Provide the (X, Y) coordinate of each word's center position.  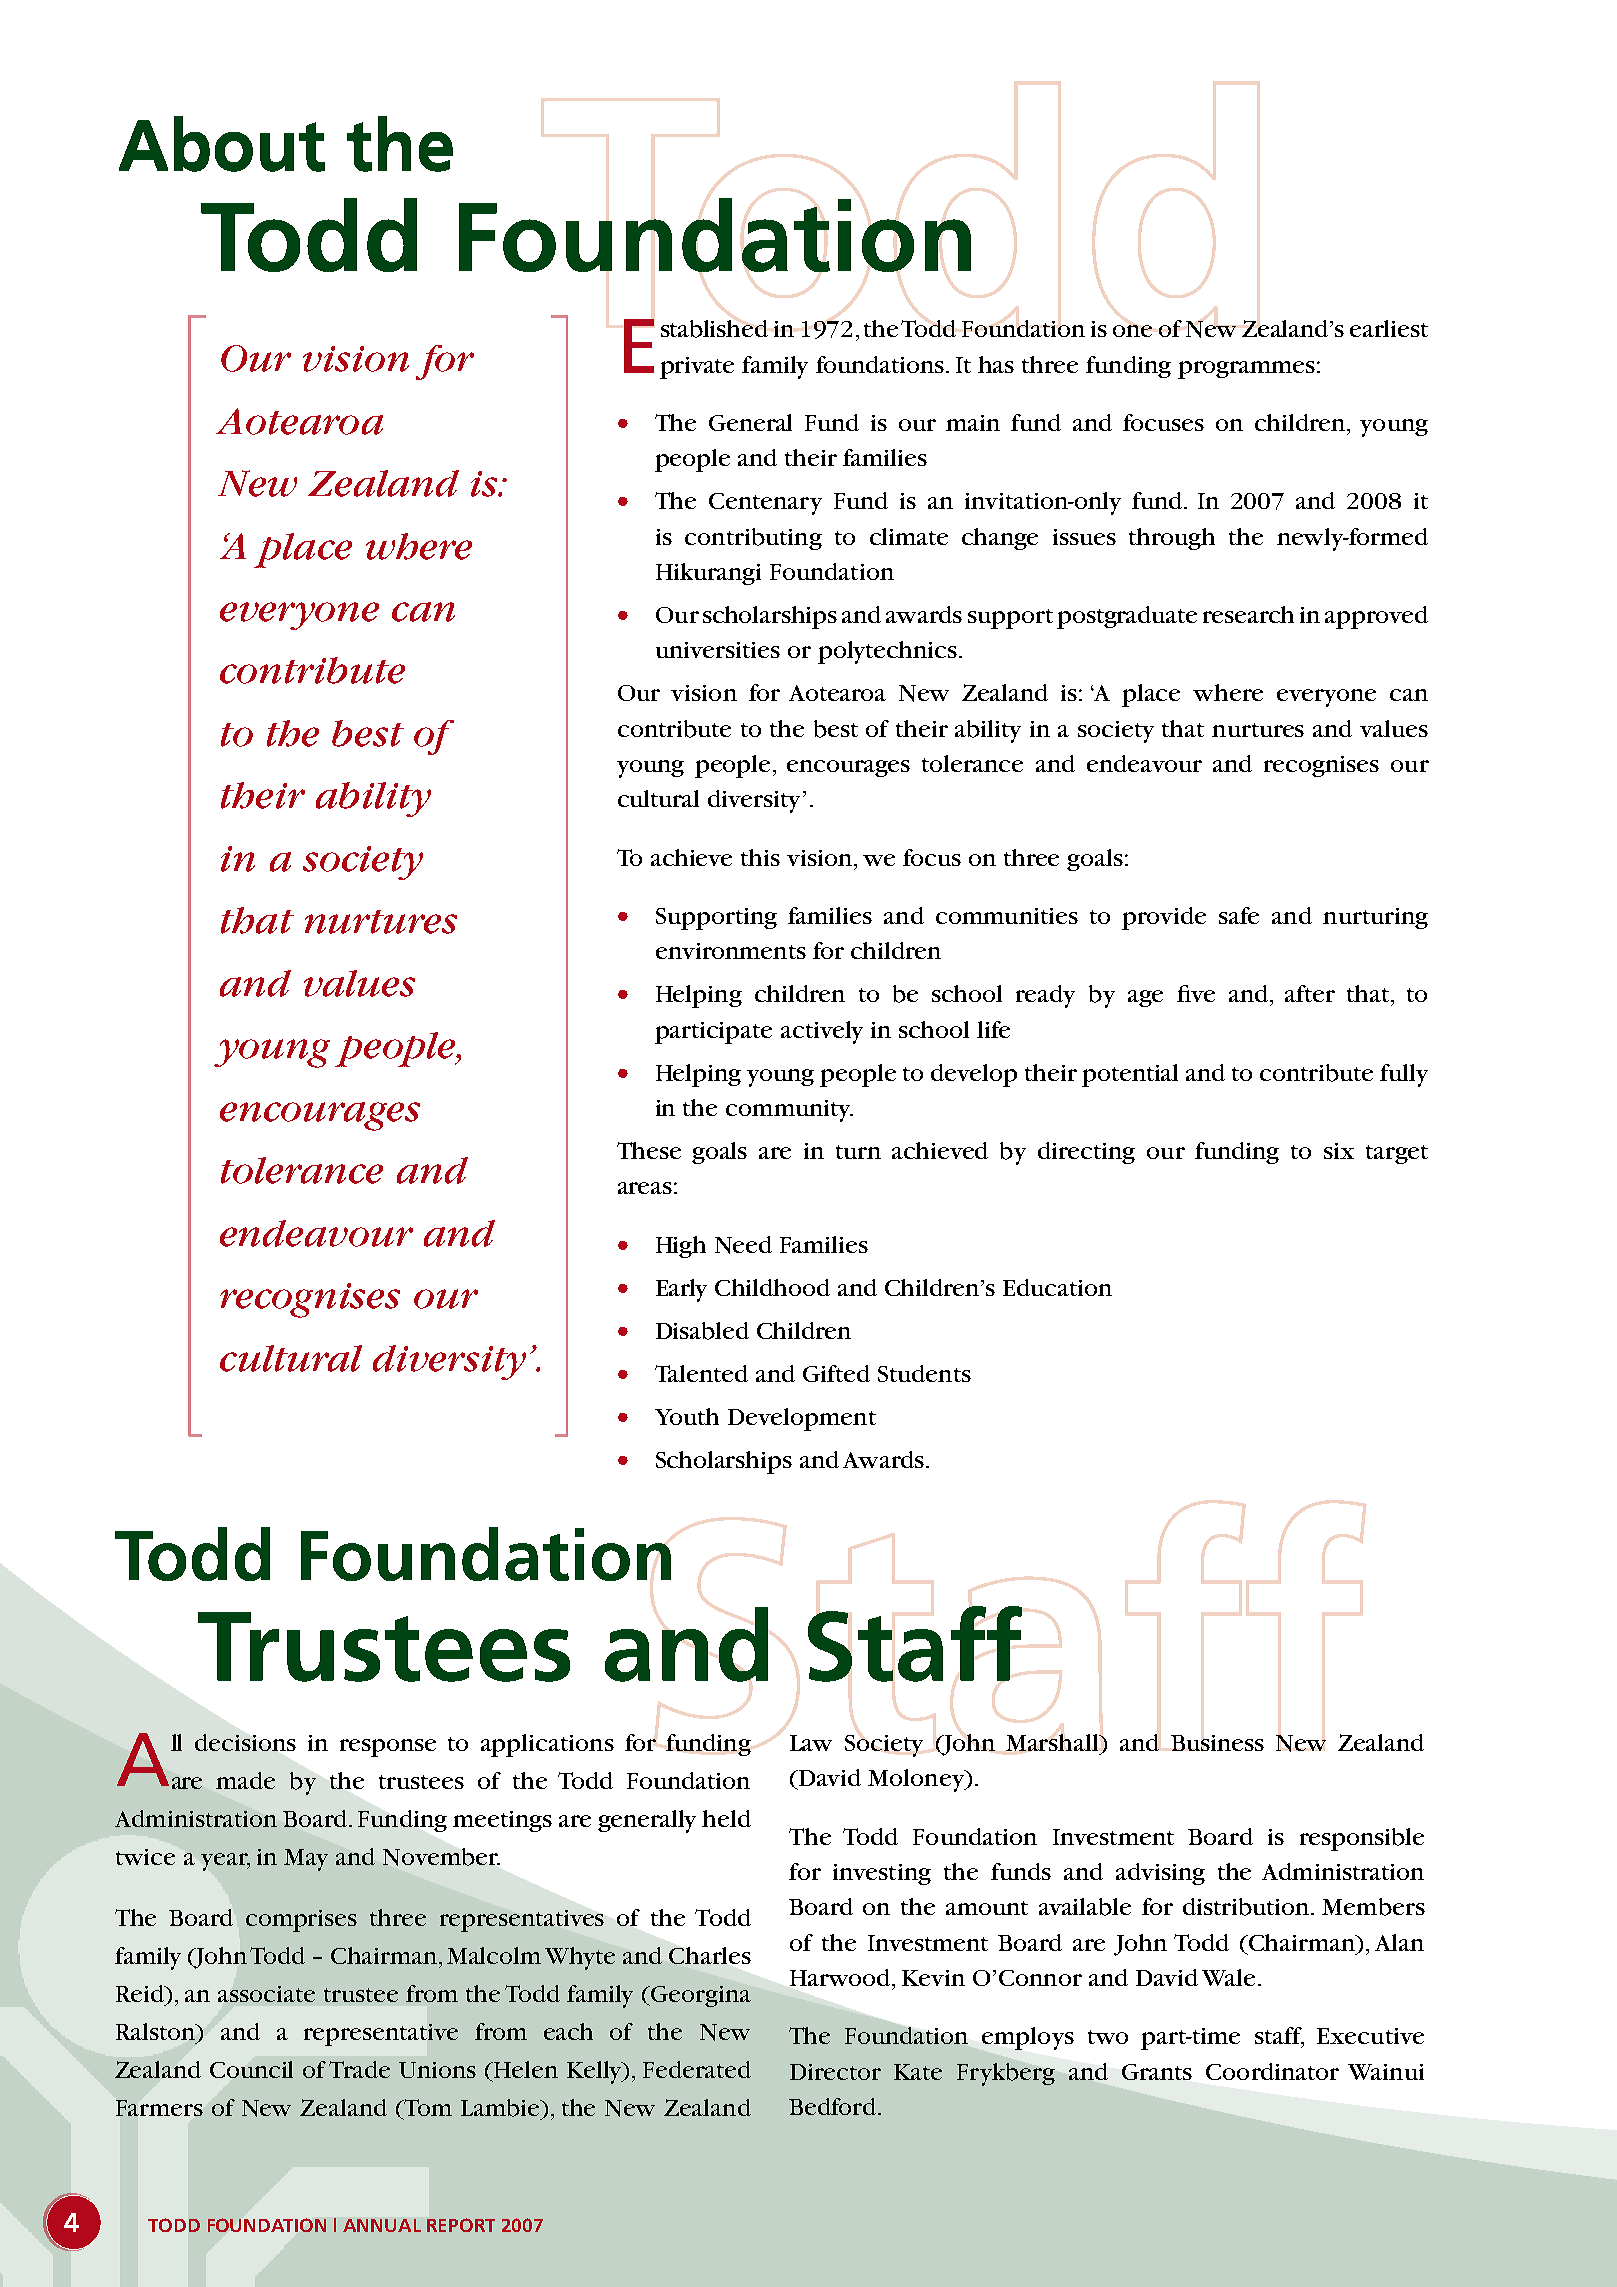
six (1339, 1151)
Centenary (765, 504)
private (697, 368)
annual (382, 2225)
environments (731, 951)
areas (645, 1188)
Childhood (772, 1287)
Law (811, 1743)
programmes (1246, 370)
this (760, 857)
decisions (245, 1742)
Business (1217, 1743)
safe (1239, 915)
